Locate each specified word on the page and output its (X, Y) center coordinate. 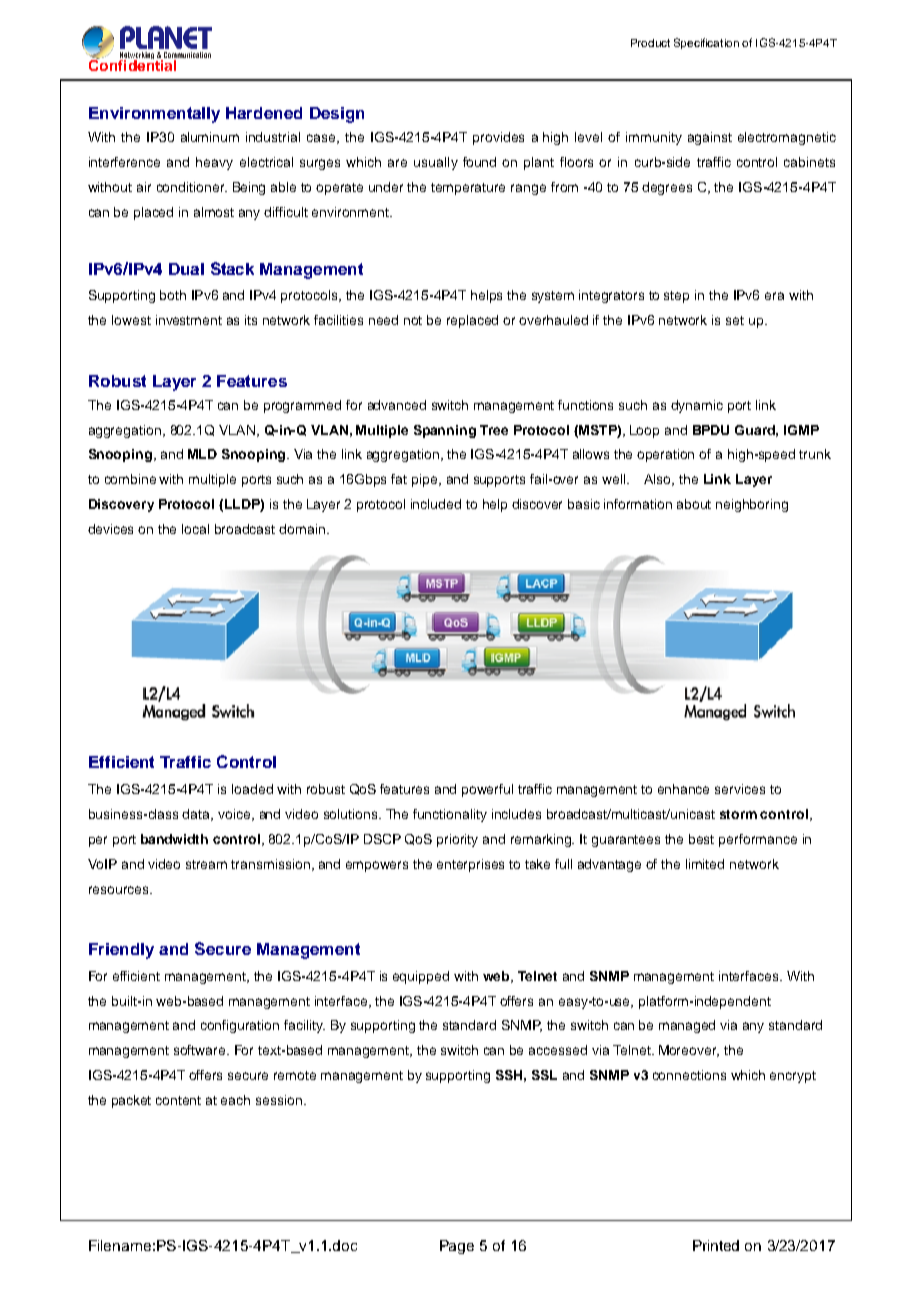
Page (457, 1247)
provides (498, 138)
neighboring (752, 505)
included (436, 504)
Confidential (134, 64)
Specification (706, 43)
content (178, 1100)
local (195, 529)
